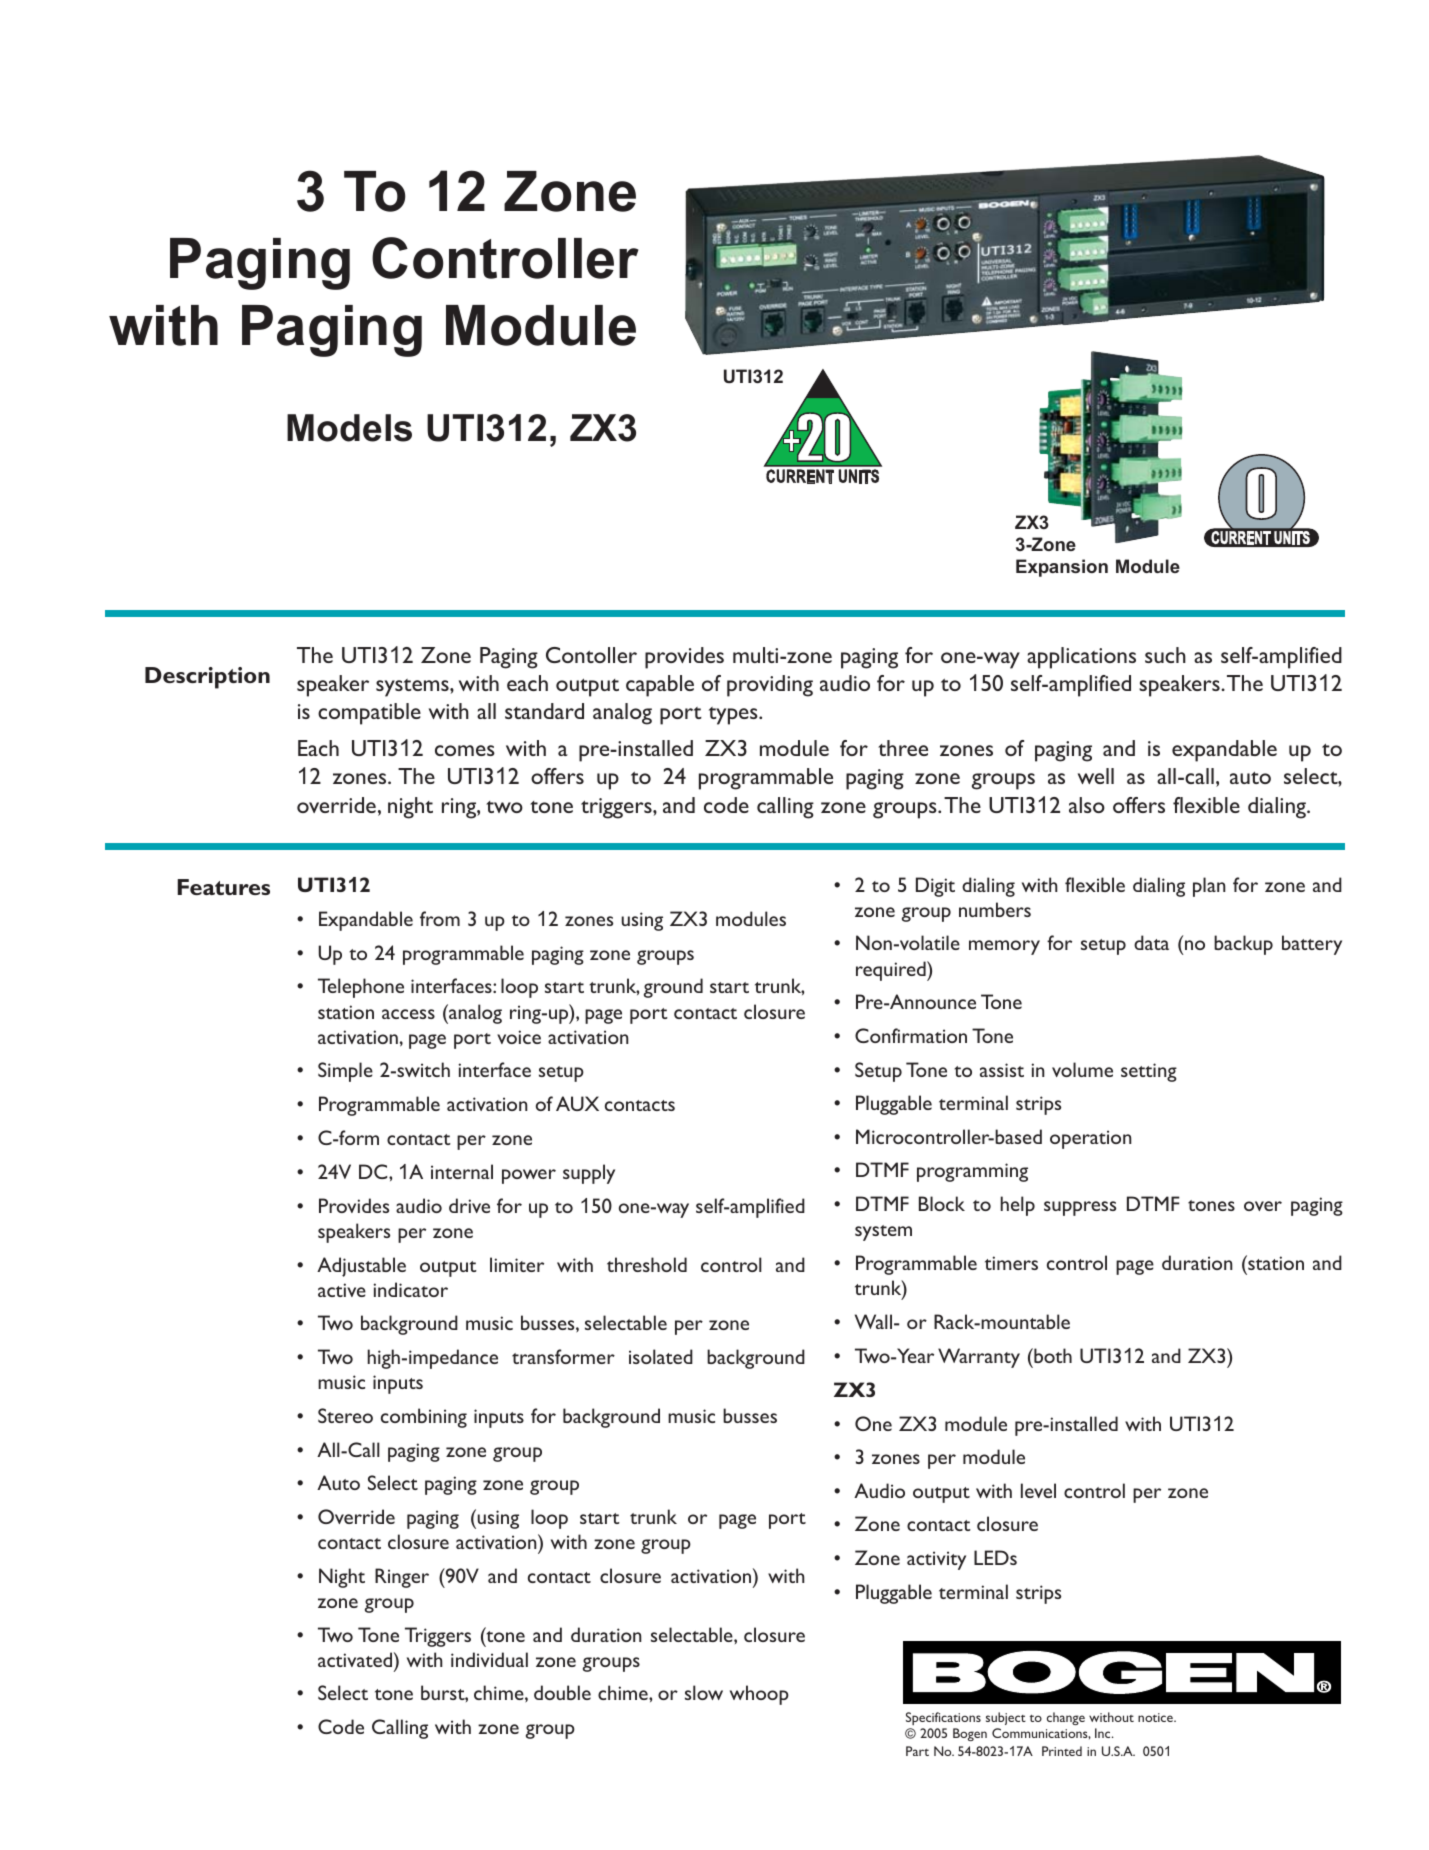 This image has height=1850, width=1429. What do you see at coordinates (1096, 776) in the image?
I see `well` at bounding box center [1096, 776].
